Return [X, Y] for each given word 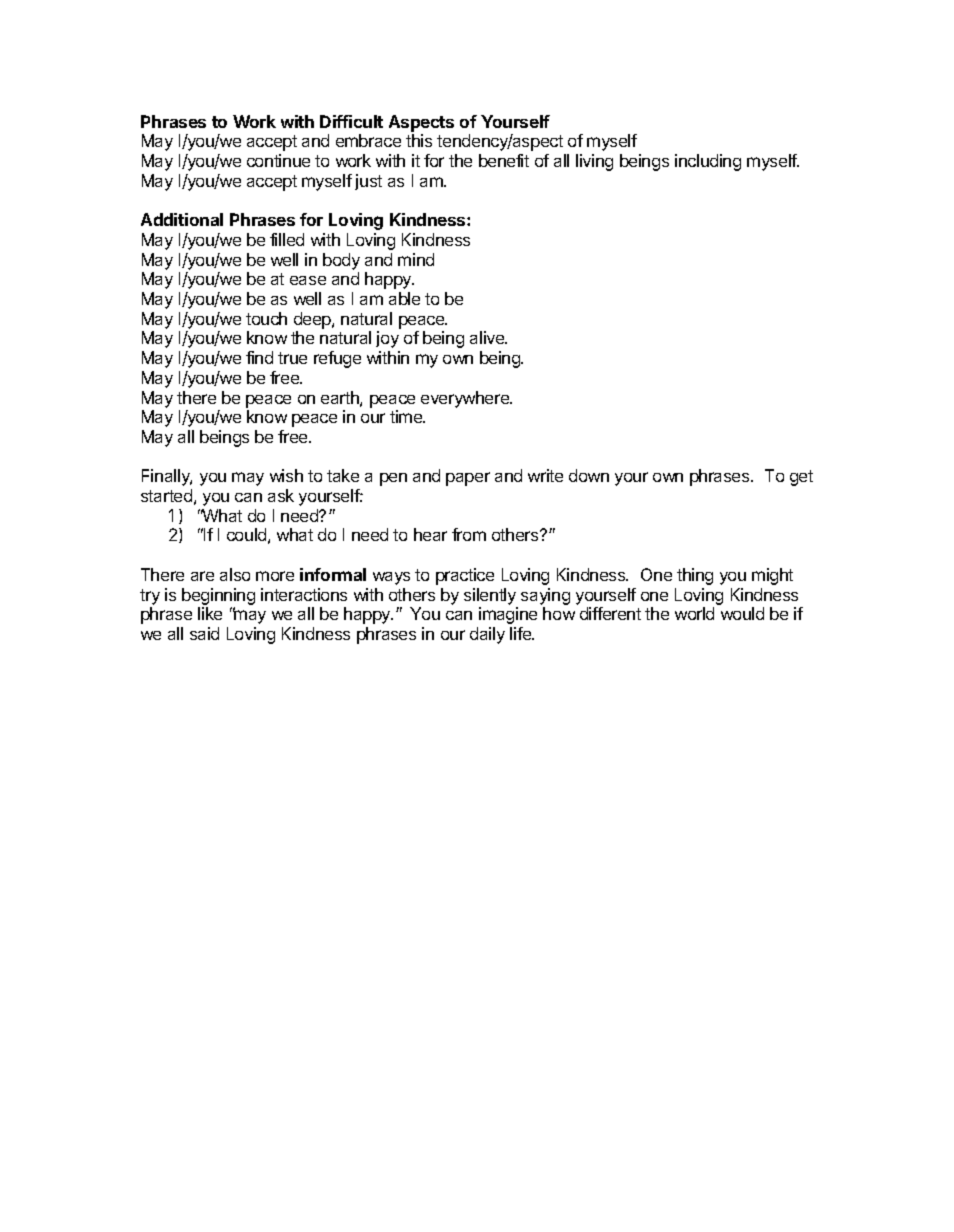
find [259, 357]
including [708, 162]
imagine [508, 615]
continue [278, 160]
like [210, 613]
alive [488, 337]
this [419, 140]
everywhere [466, 399]
